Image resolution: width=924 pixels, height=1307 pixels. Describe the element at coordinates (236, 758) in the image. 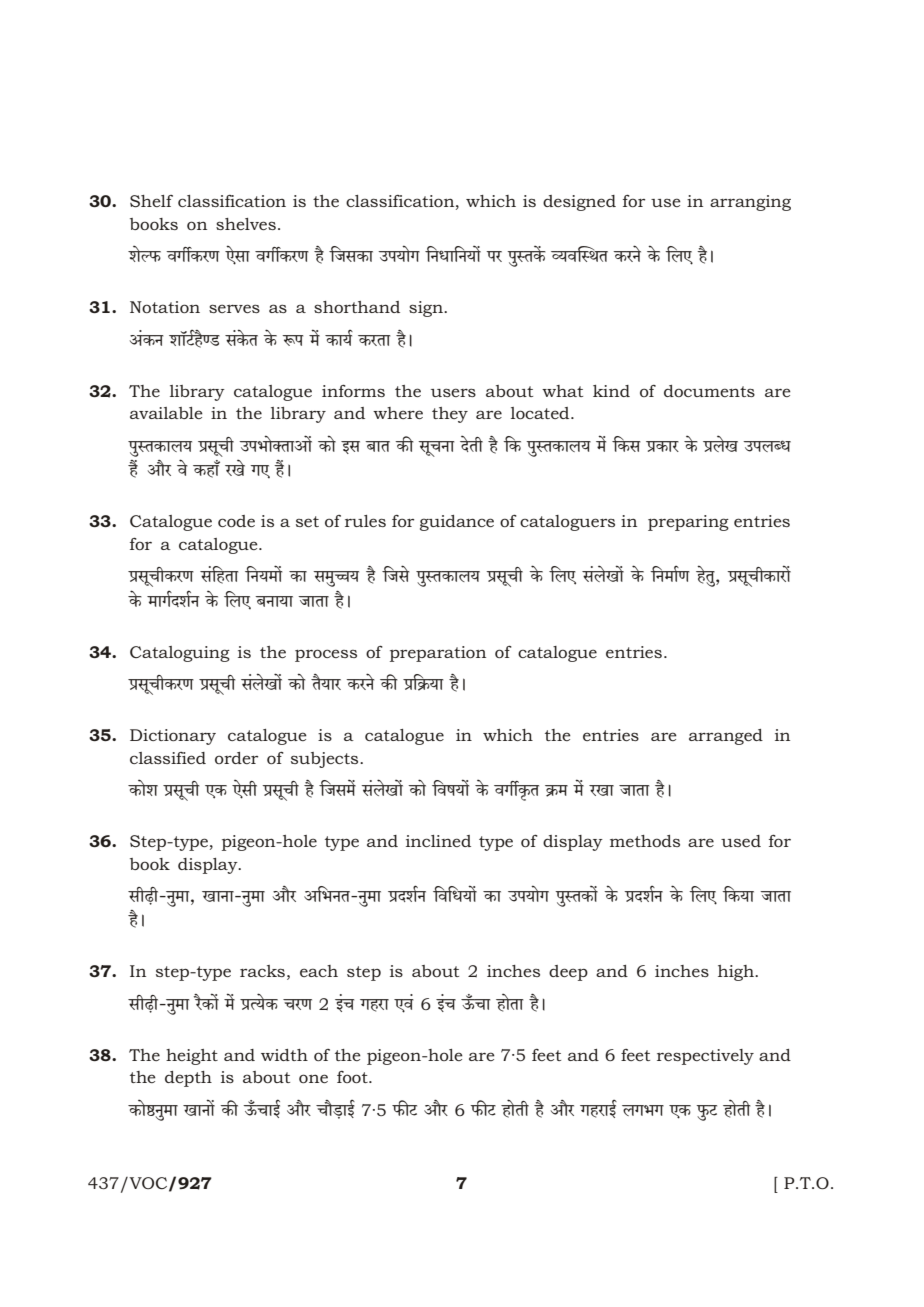

I see `order` at that location.
